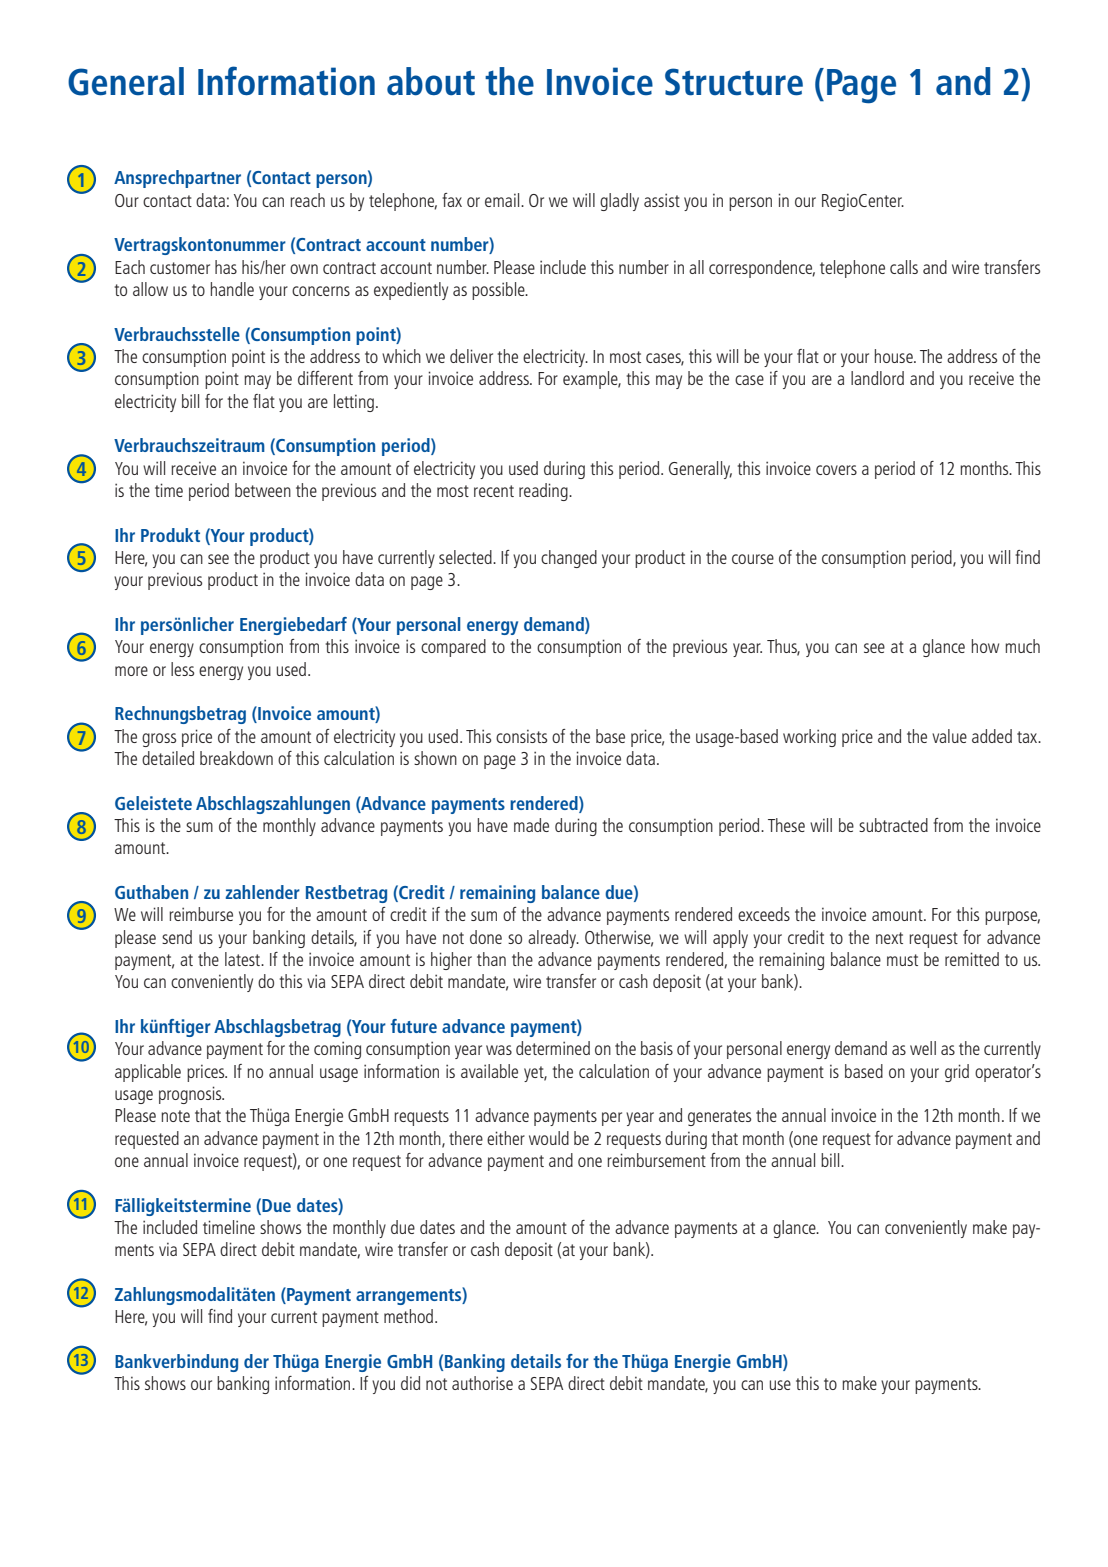 The width and height of the screenshot is (1108, 1567). I want to click on gladly, so click(619, 202).
